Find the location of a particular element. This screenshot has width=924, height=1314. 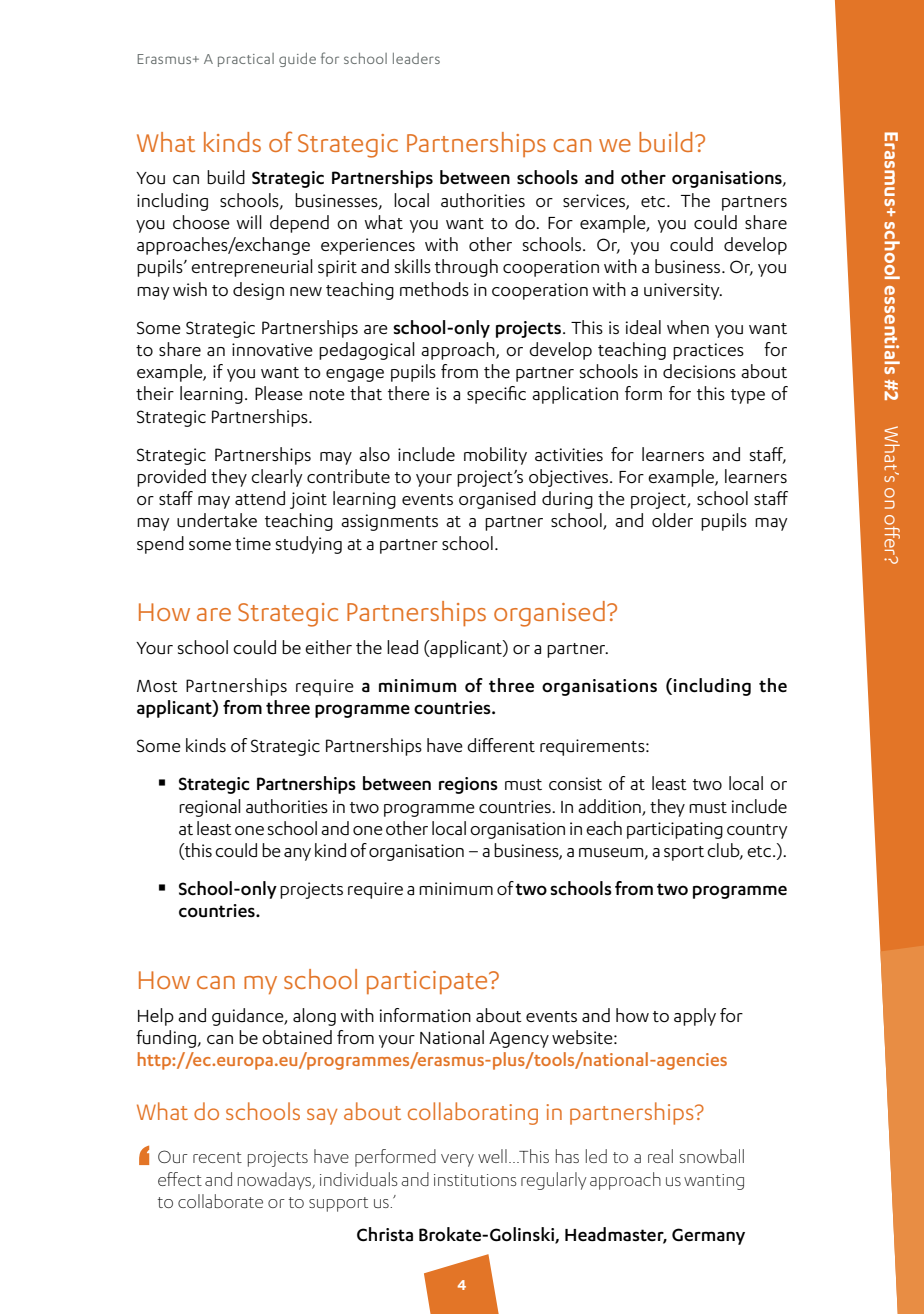

collaborate is located at coordinates (220, 1201).
